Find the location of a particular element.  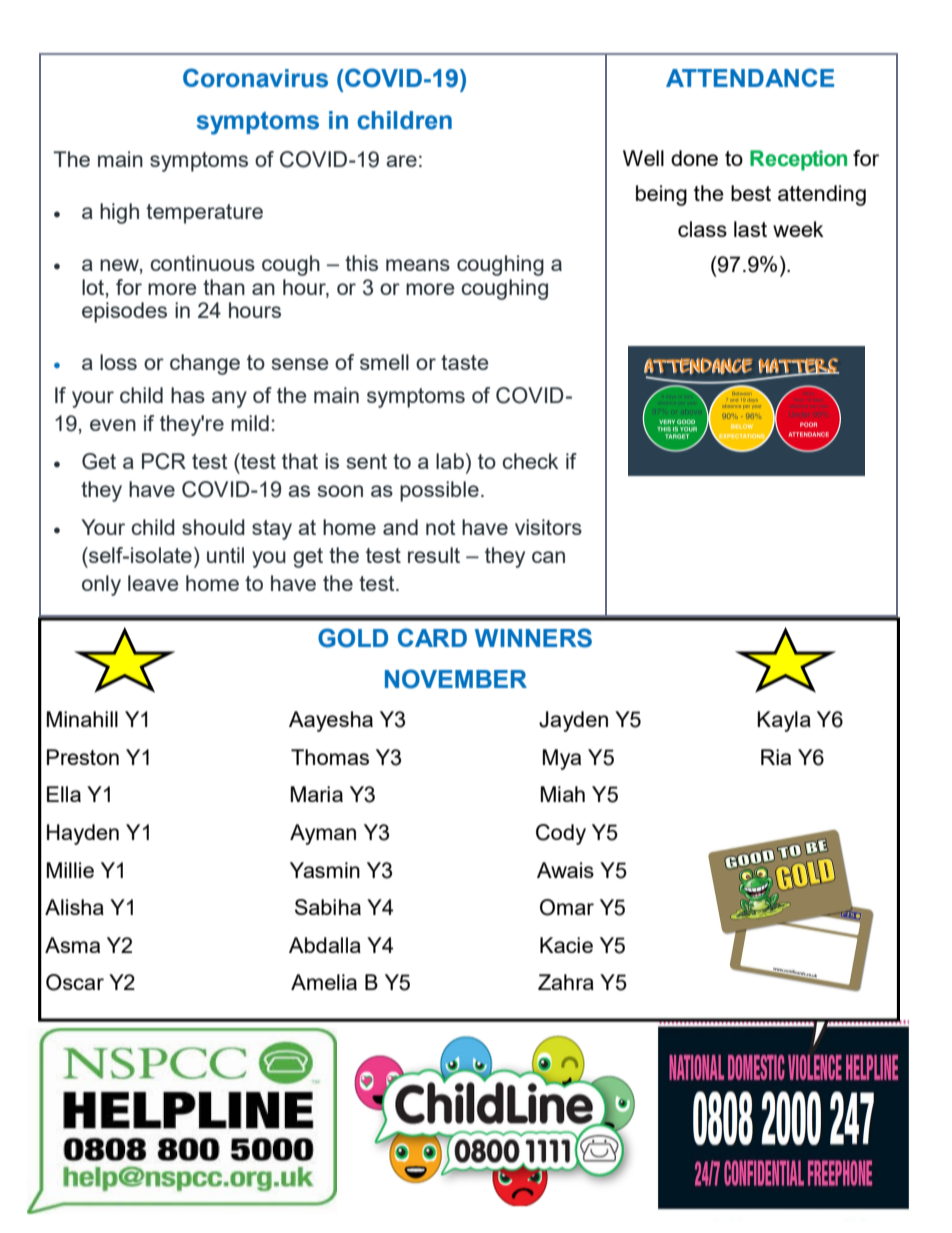

has is located at coordinates (188, 395).
